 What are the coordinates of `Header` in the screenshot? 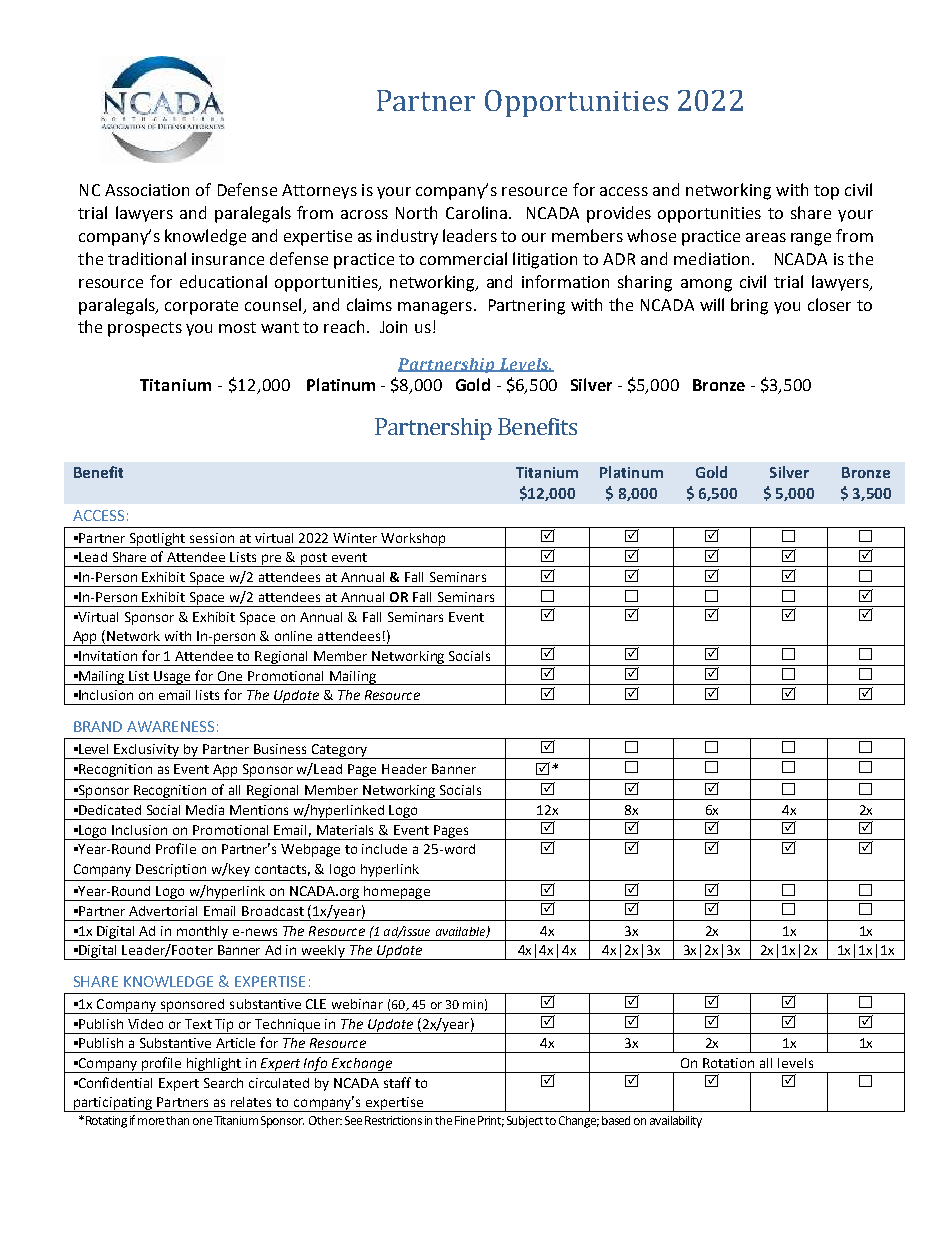 It's located at (404, 769).
